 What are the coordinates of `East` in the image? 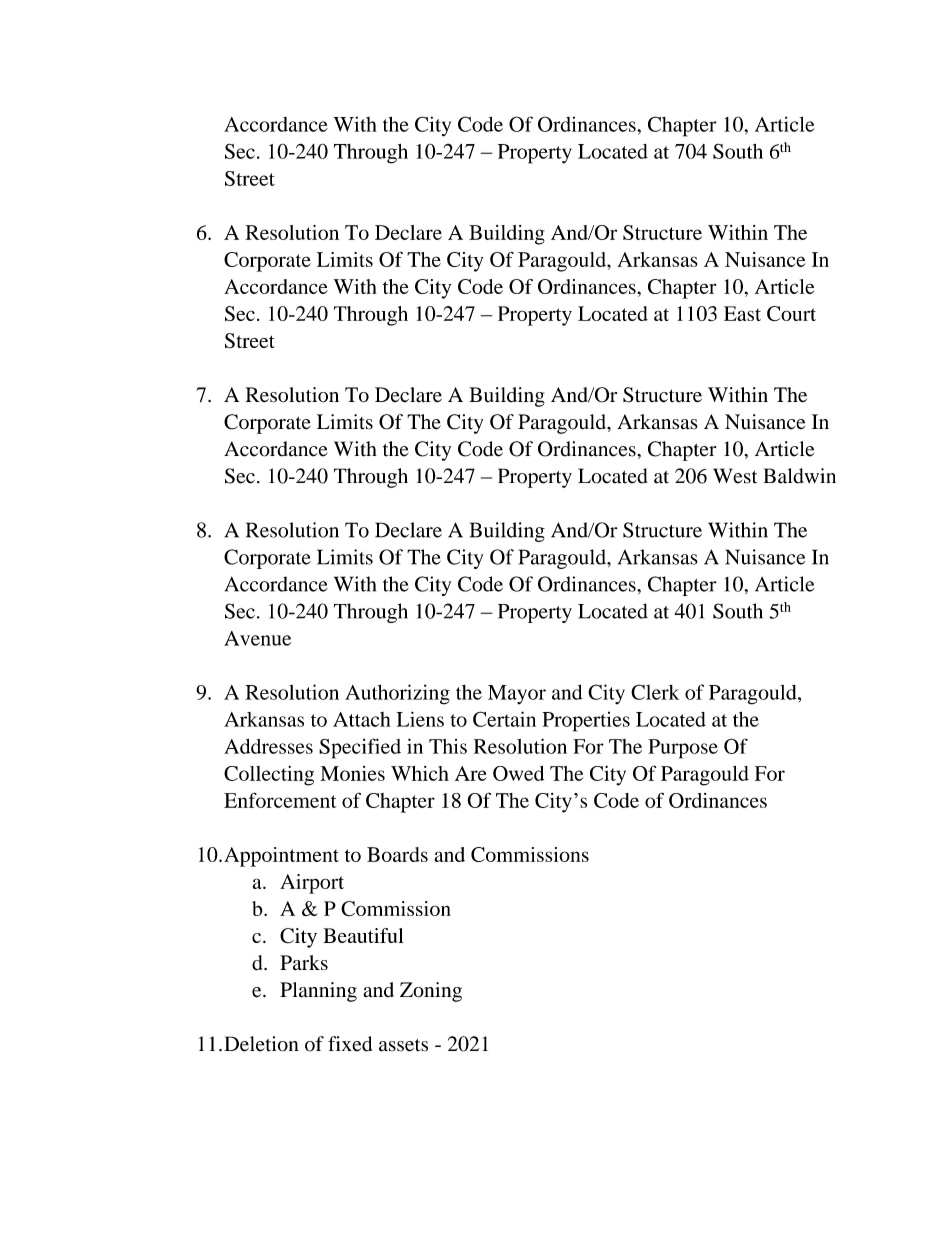 It's located at (742, 313).
